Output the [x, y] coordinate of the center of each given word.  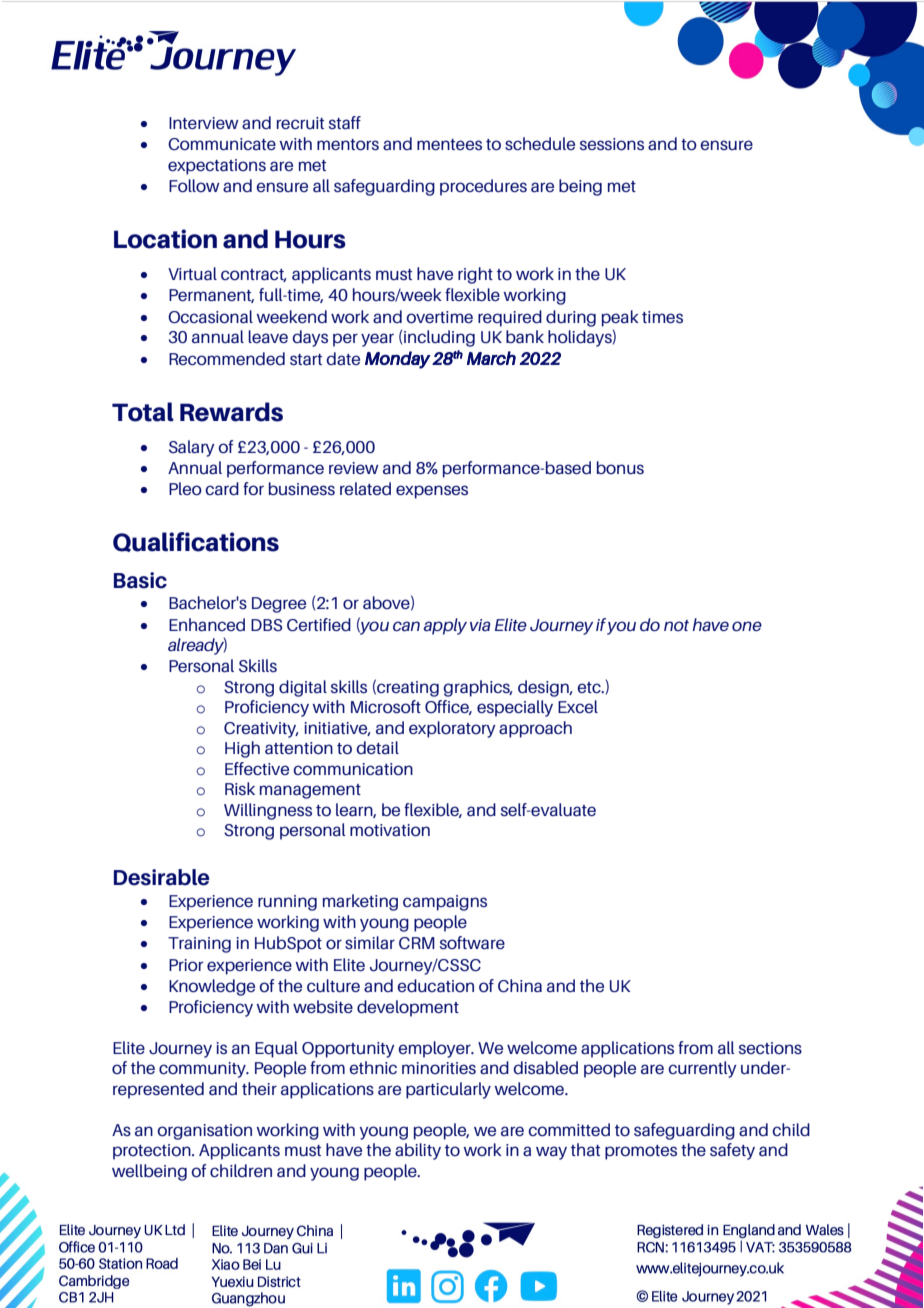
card [222, 489]
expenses [432, 492]
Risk [240, 788]
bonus [620, 467]
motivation [390, 830]
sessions [612, 144]
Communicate [222, 144]
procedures [483, 187]
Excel [578, 706]
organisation [204, 1132]
